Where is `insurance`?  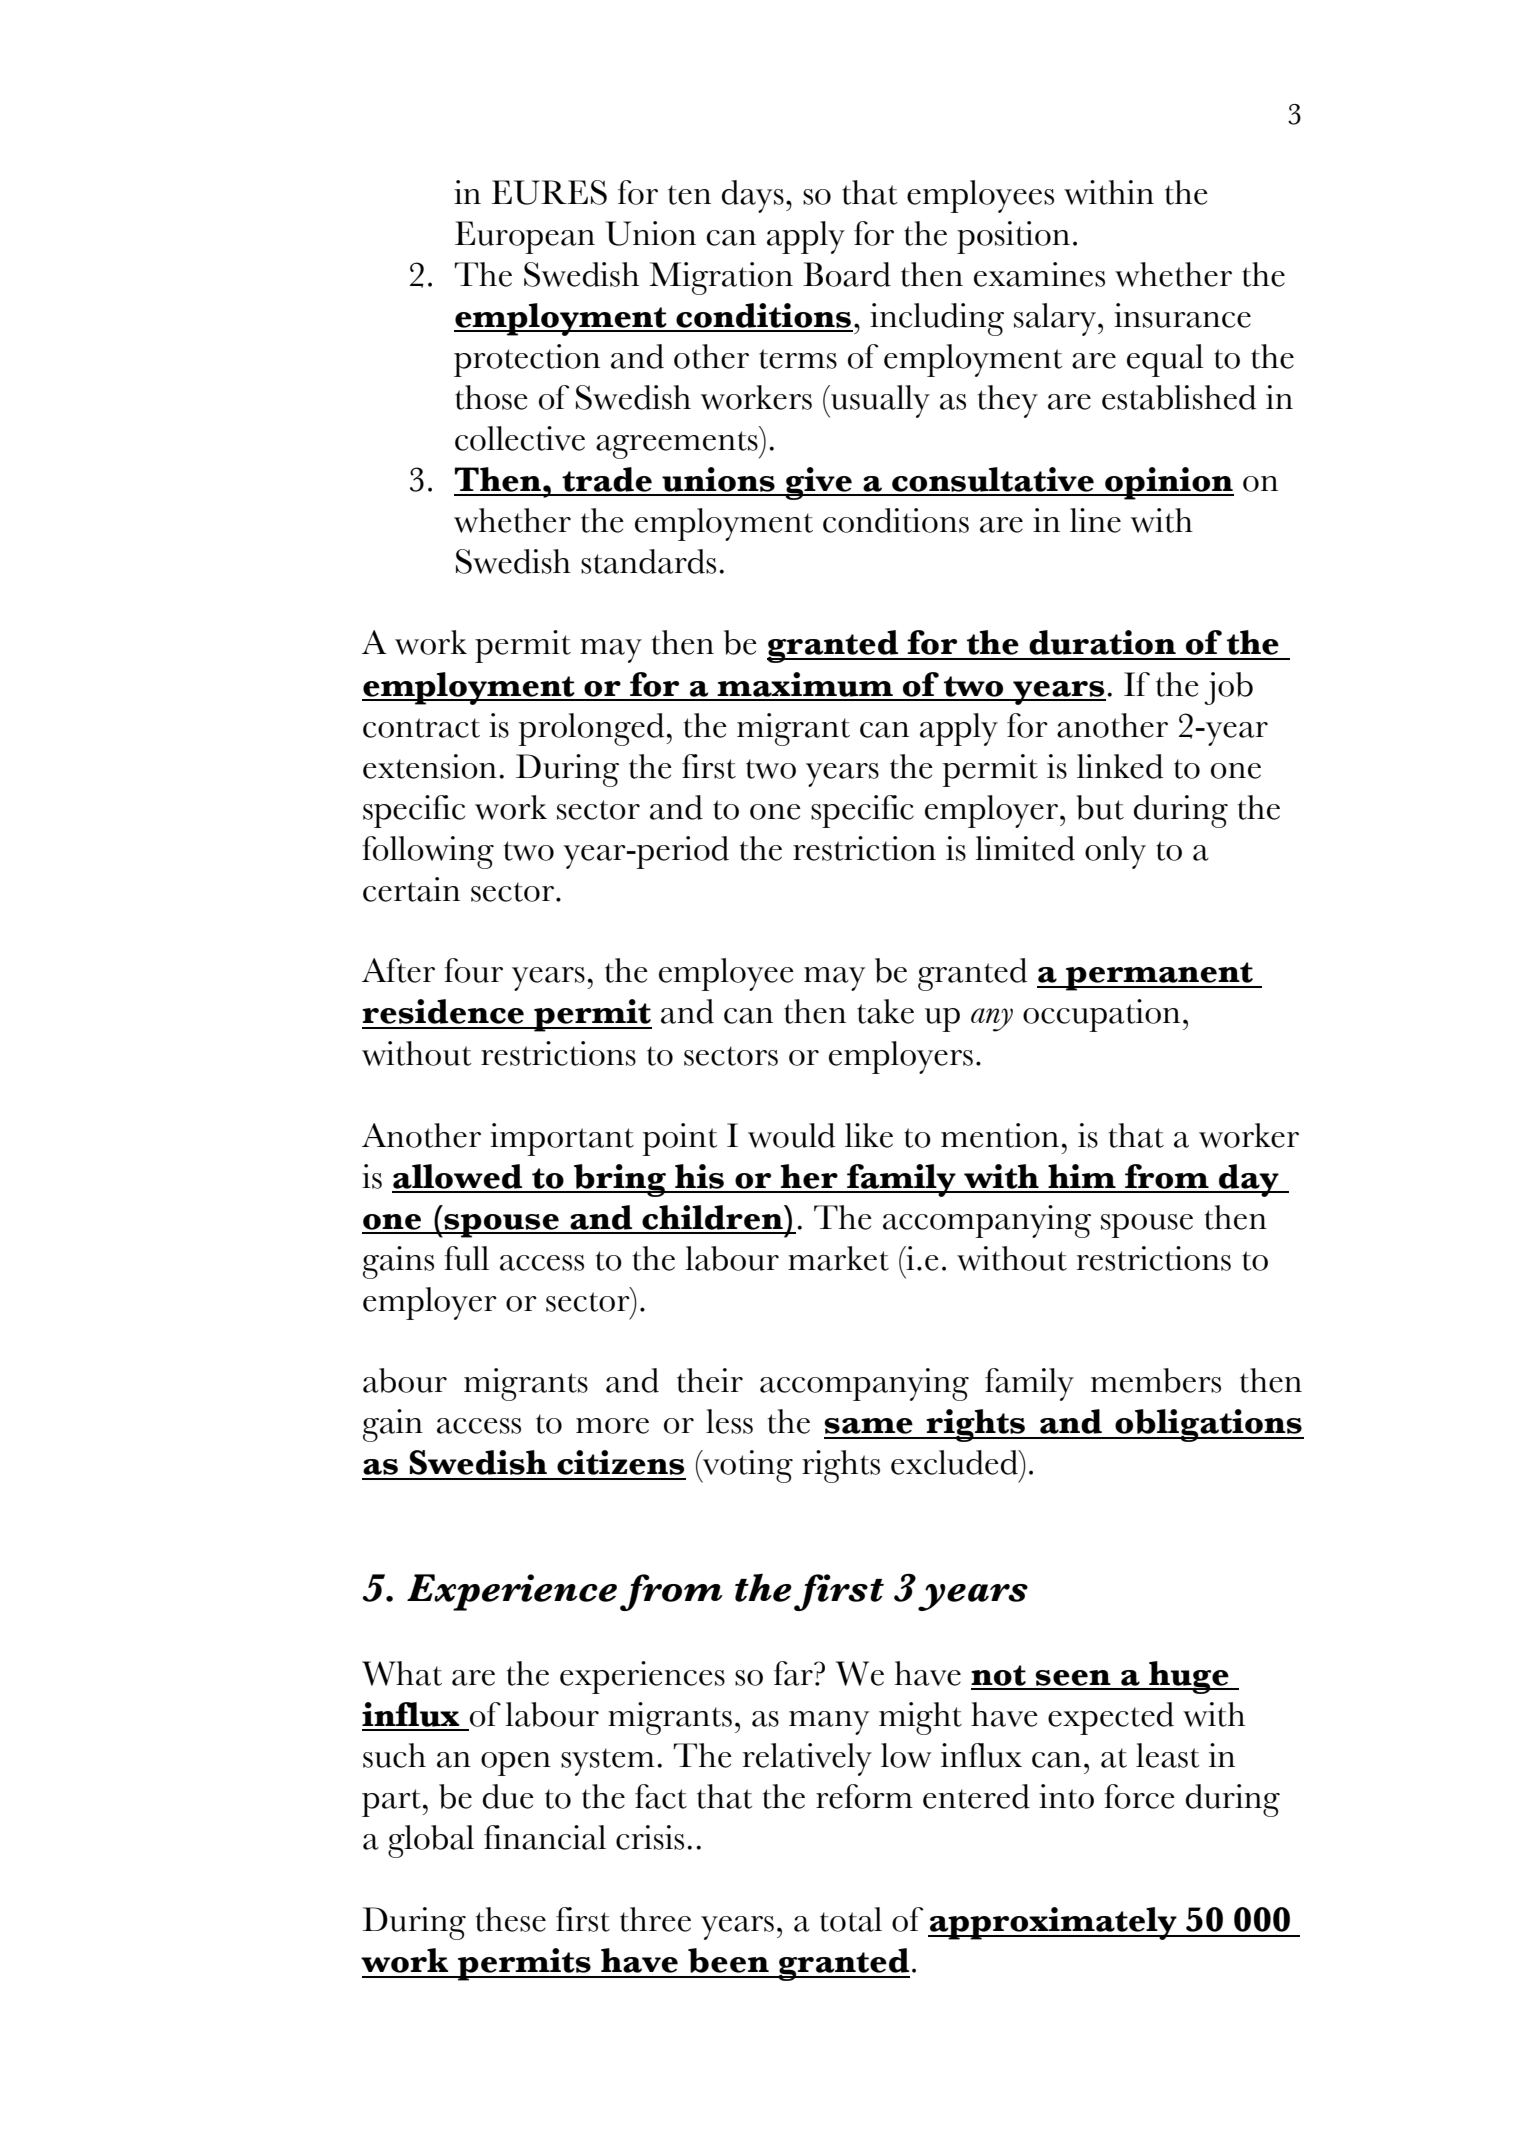 insurance is located at coordinates (1182, 315).
